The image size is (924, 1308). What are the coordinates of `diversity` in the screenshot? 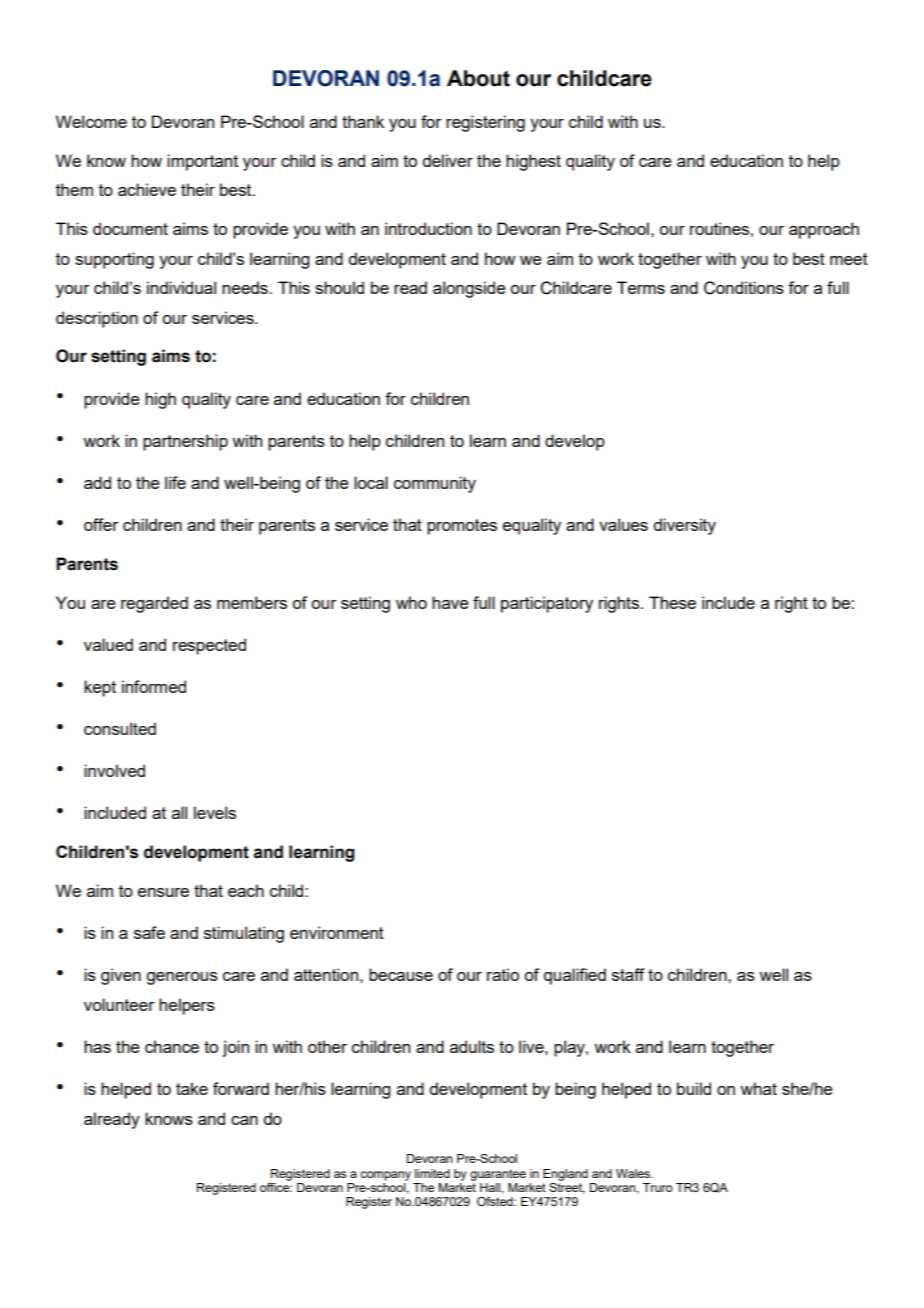 It's located at (684, 526).
